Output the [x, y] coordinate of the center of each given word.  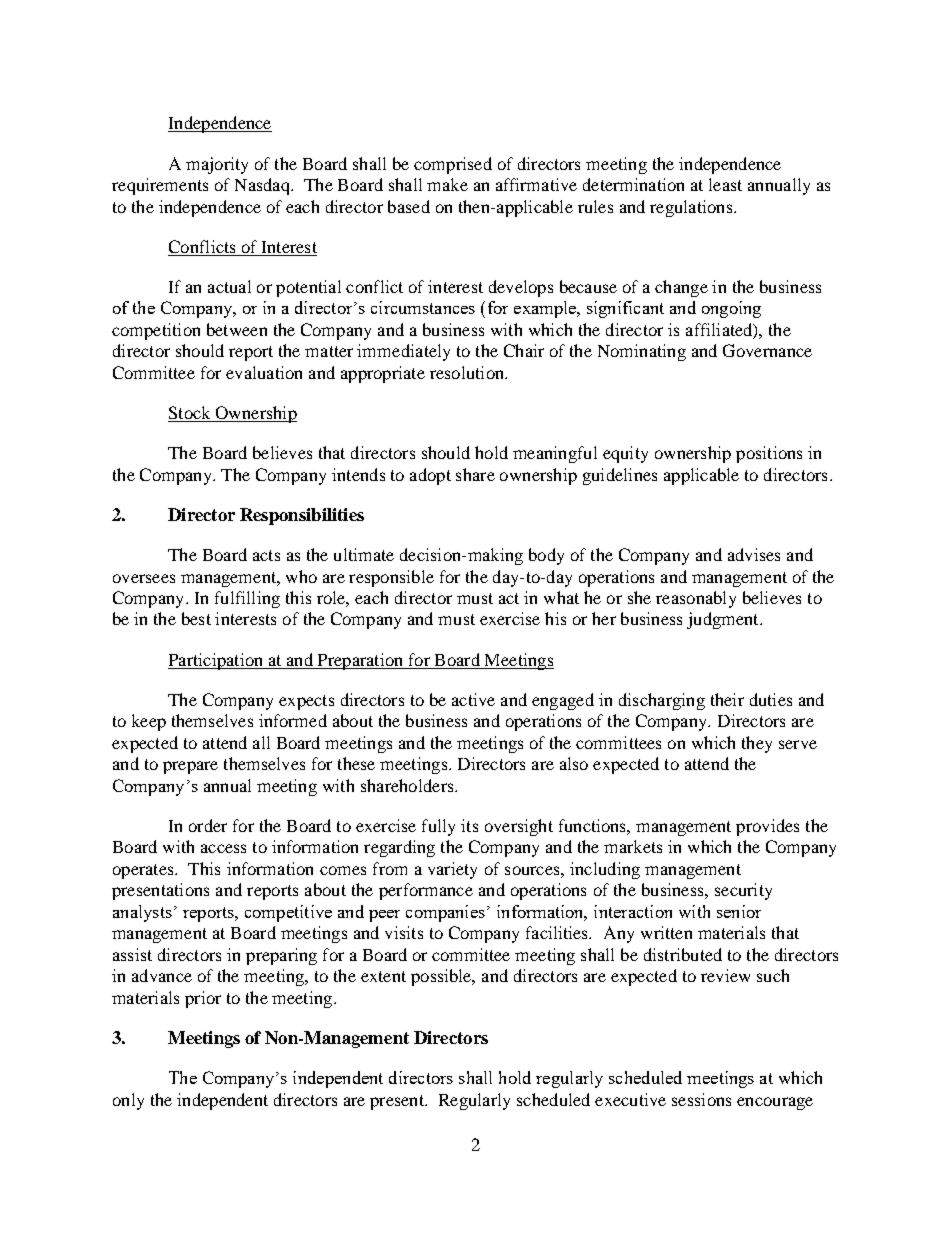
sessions [701, 1099]
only [128, 1101]
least [725, 184]
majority [217, 165]
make [447, 184]
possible [442, 977]
